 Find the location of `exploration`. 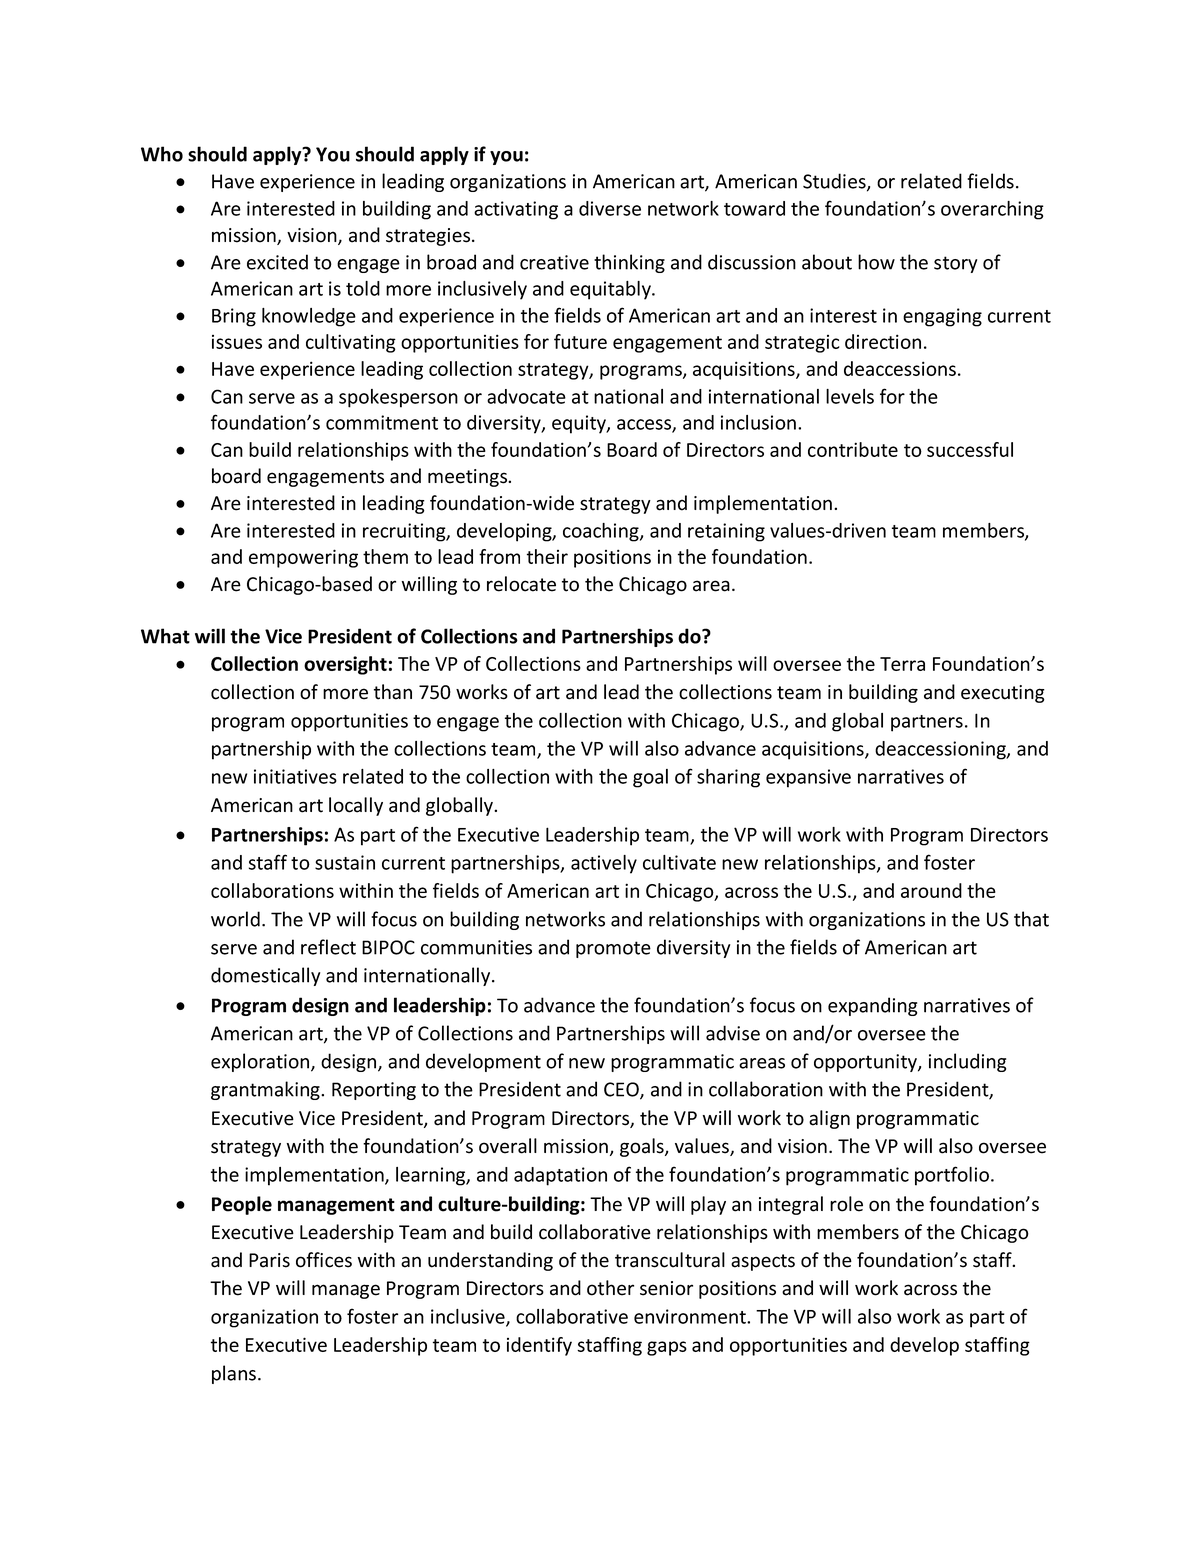

exploration is located at coordinates (261, 1062).
